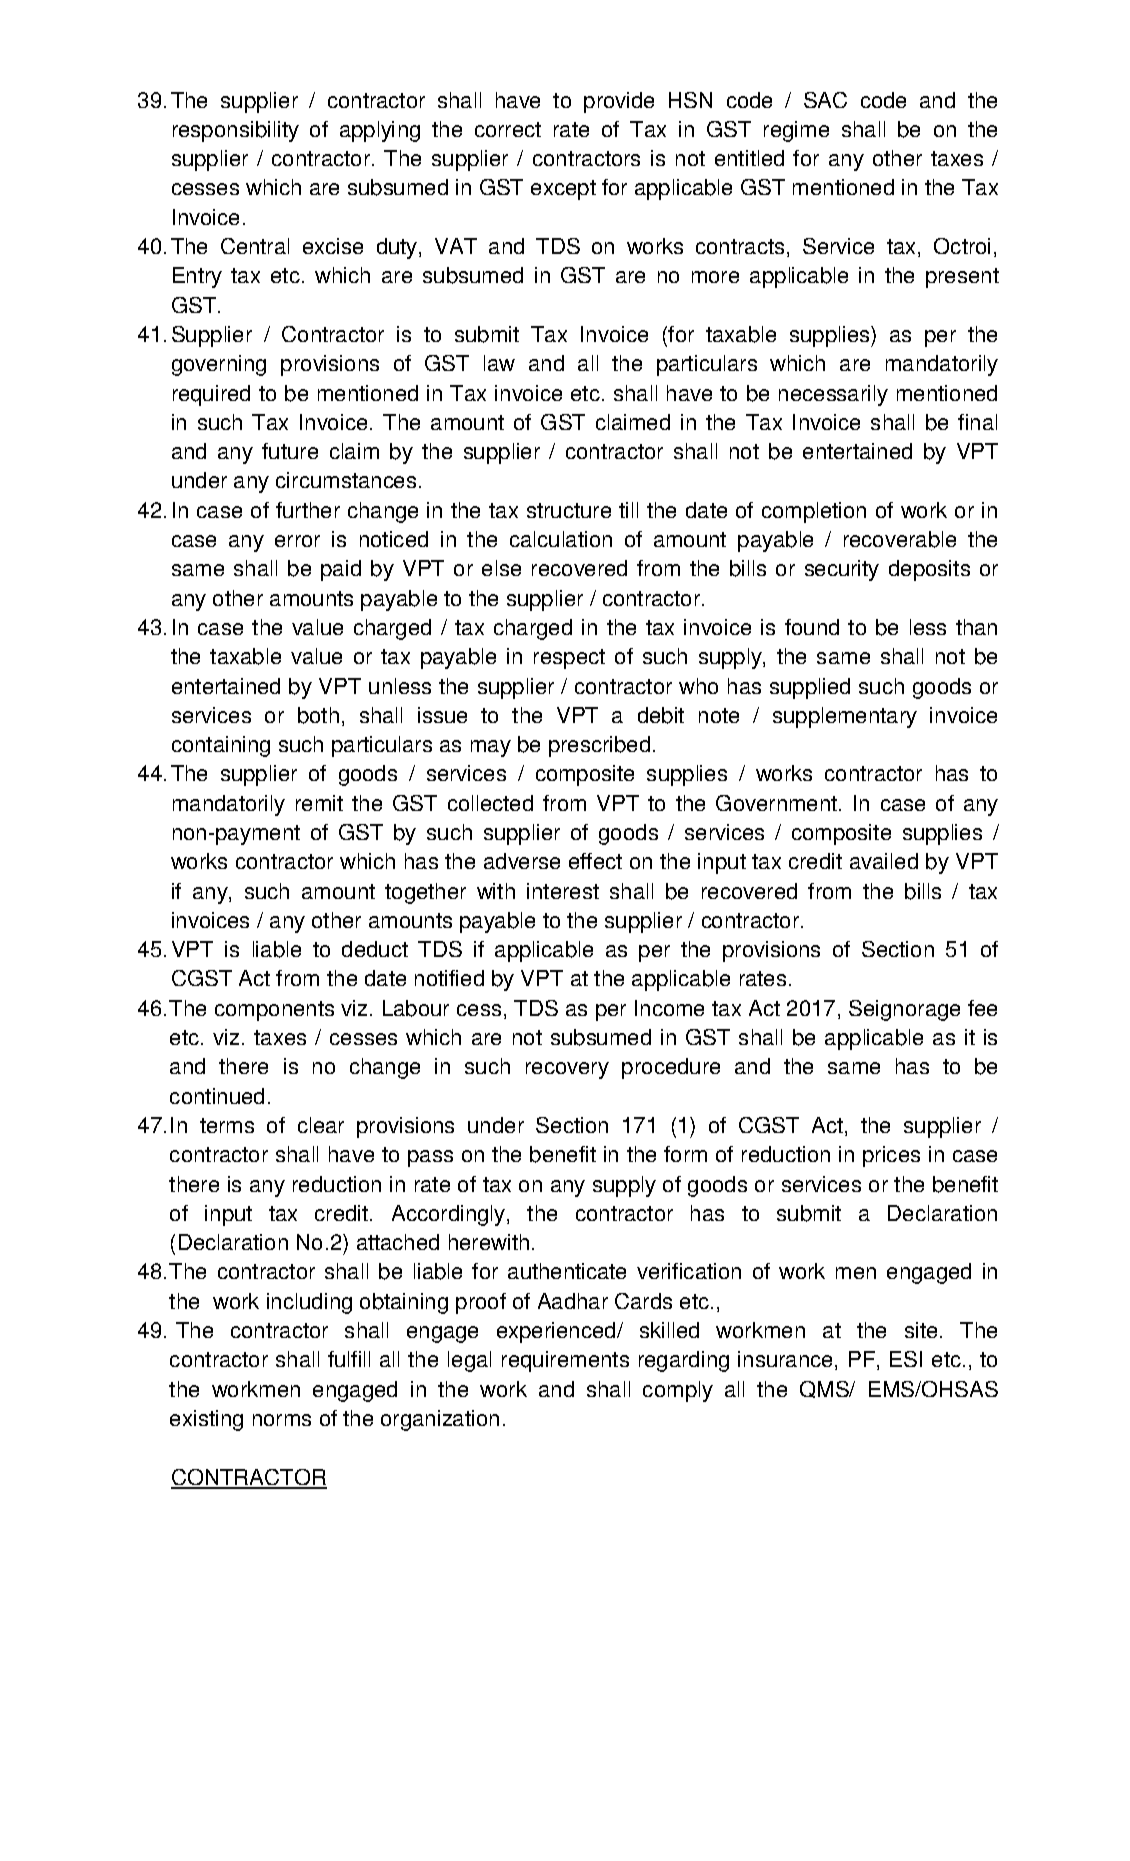 This page has width=1130, height=1861. I want to click on supplementary, so click(845, 717).
